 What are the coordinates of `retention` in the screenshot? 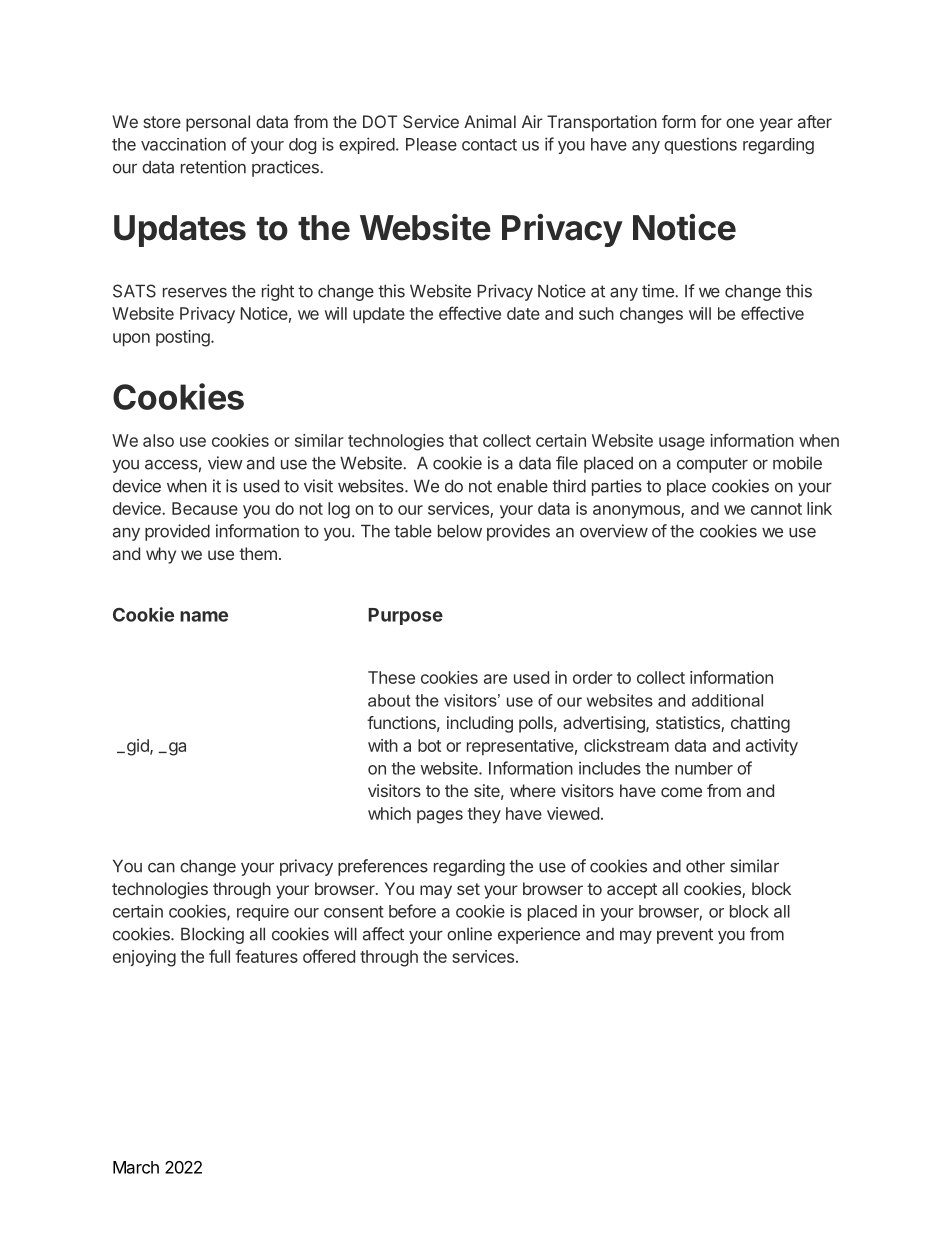 It's located at (213, 167).
